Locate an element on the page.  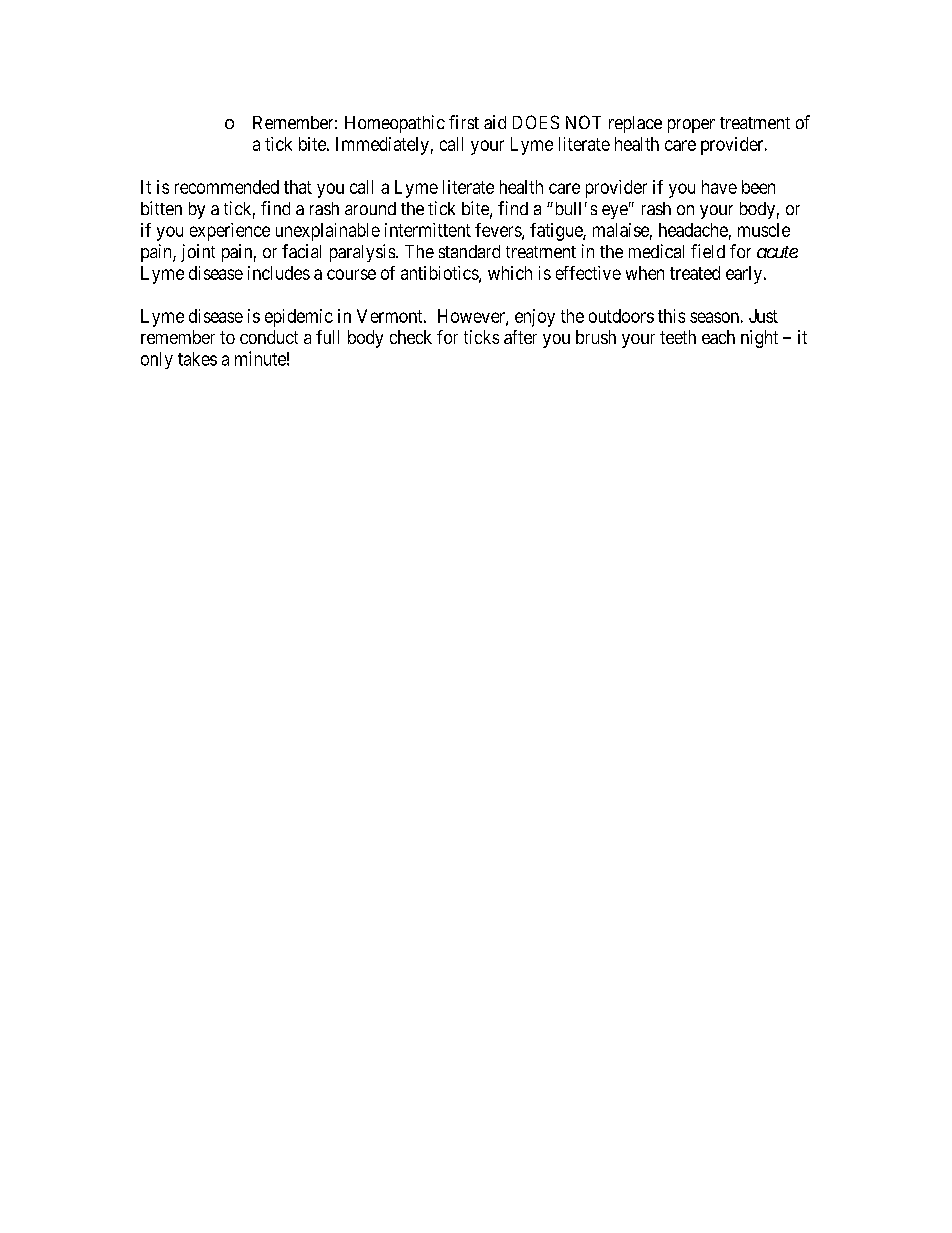
takes is located at coordinates (197, 359).
